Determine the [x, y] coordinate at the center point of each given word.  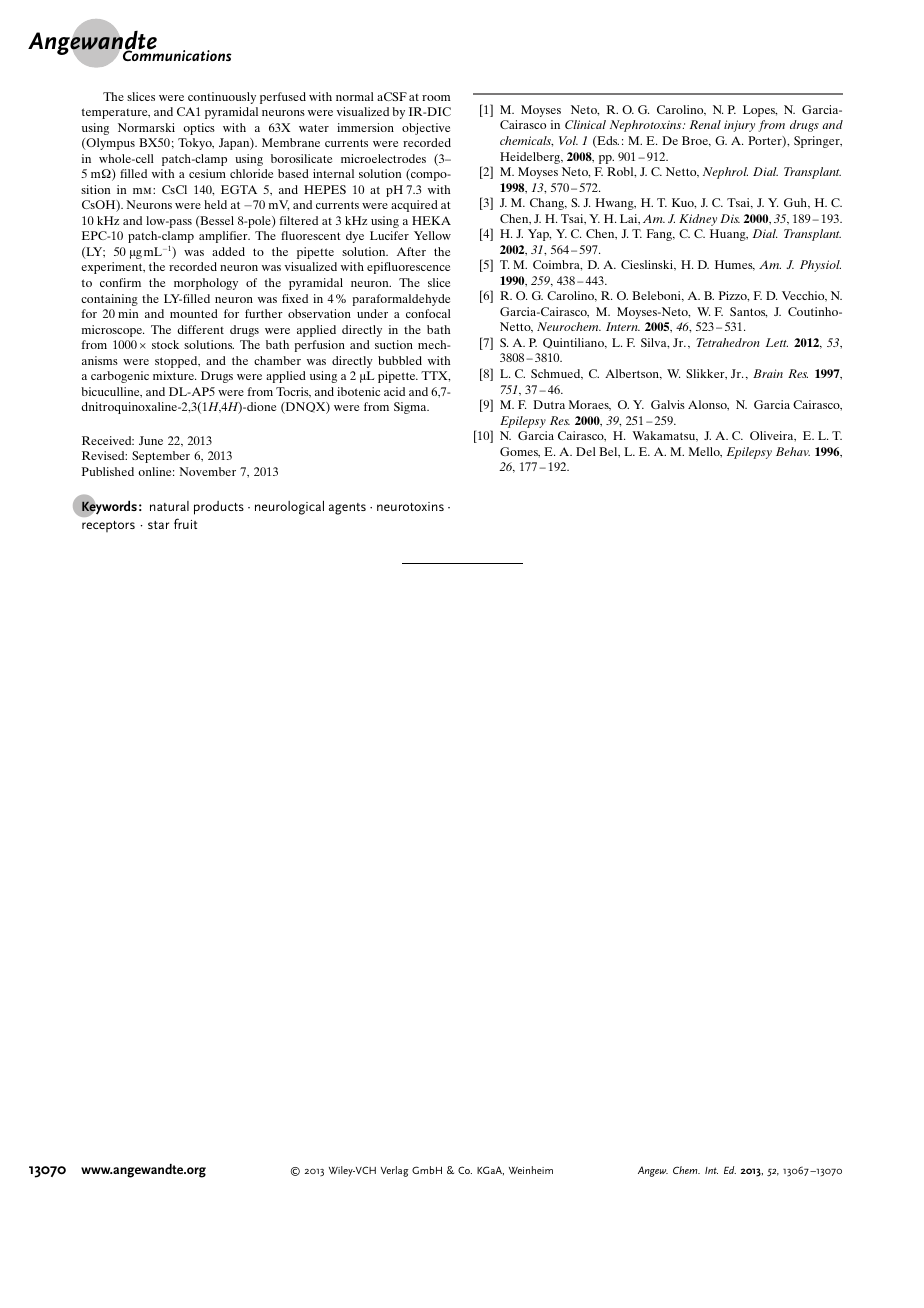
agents [347, 509]
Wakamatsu [665, 436]
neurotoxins [410, 506]
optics [199, 129]
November [207, 471]
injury [739, 126]
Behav [793, 451]
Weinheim [531, 1170]
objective [426, 129]
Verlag [395, 1171]
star [158, 525]
